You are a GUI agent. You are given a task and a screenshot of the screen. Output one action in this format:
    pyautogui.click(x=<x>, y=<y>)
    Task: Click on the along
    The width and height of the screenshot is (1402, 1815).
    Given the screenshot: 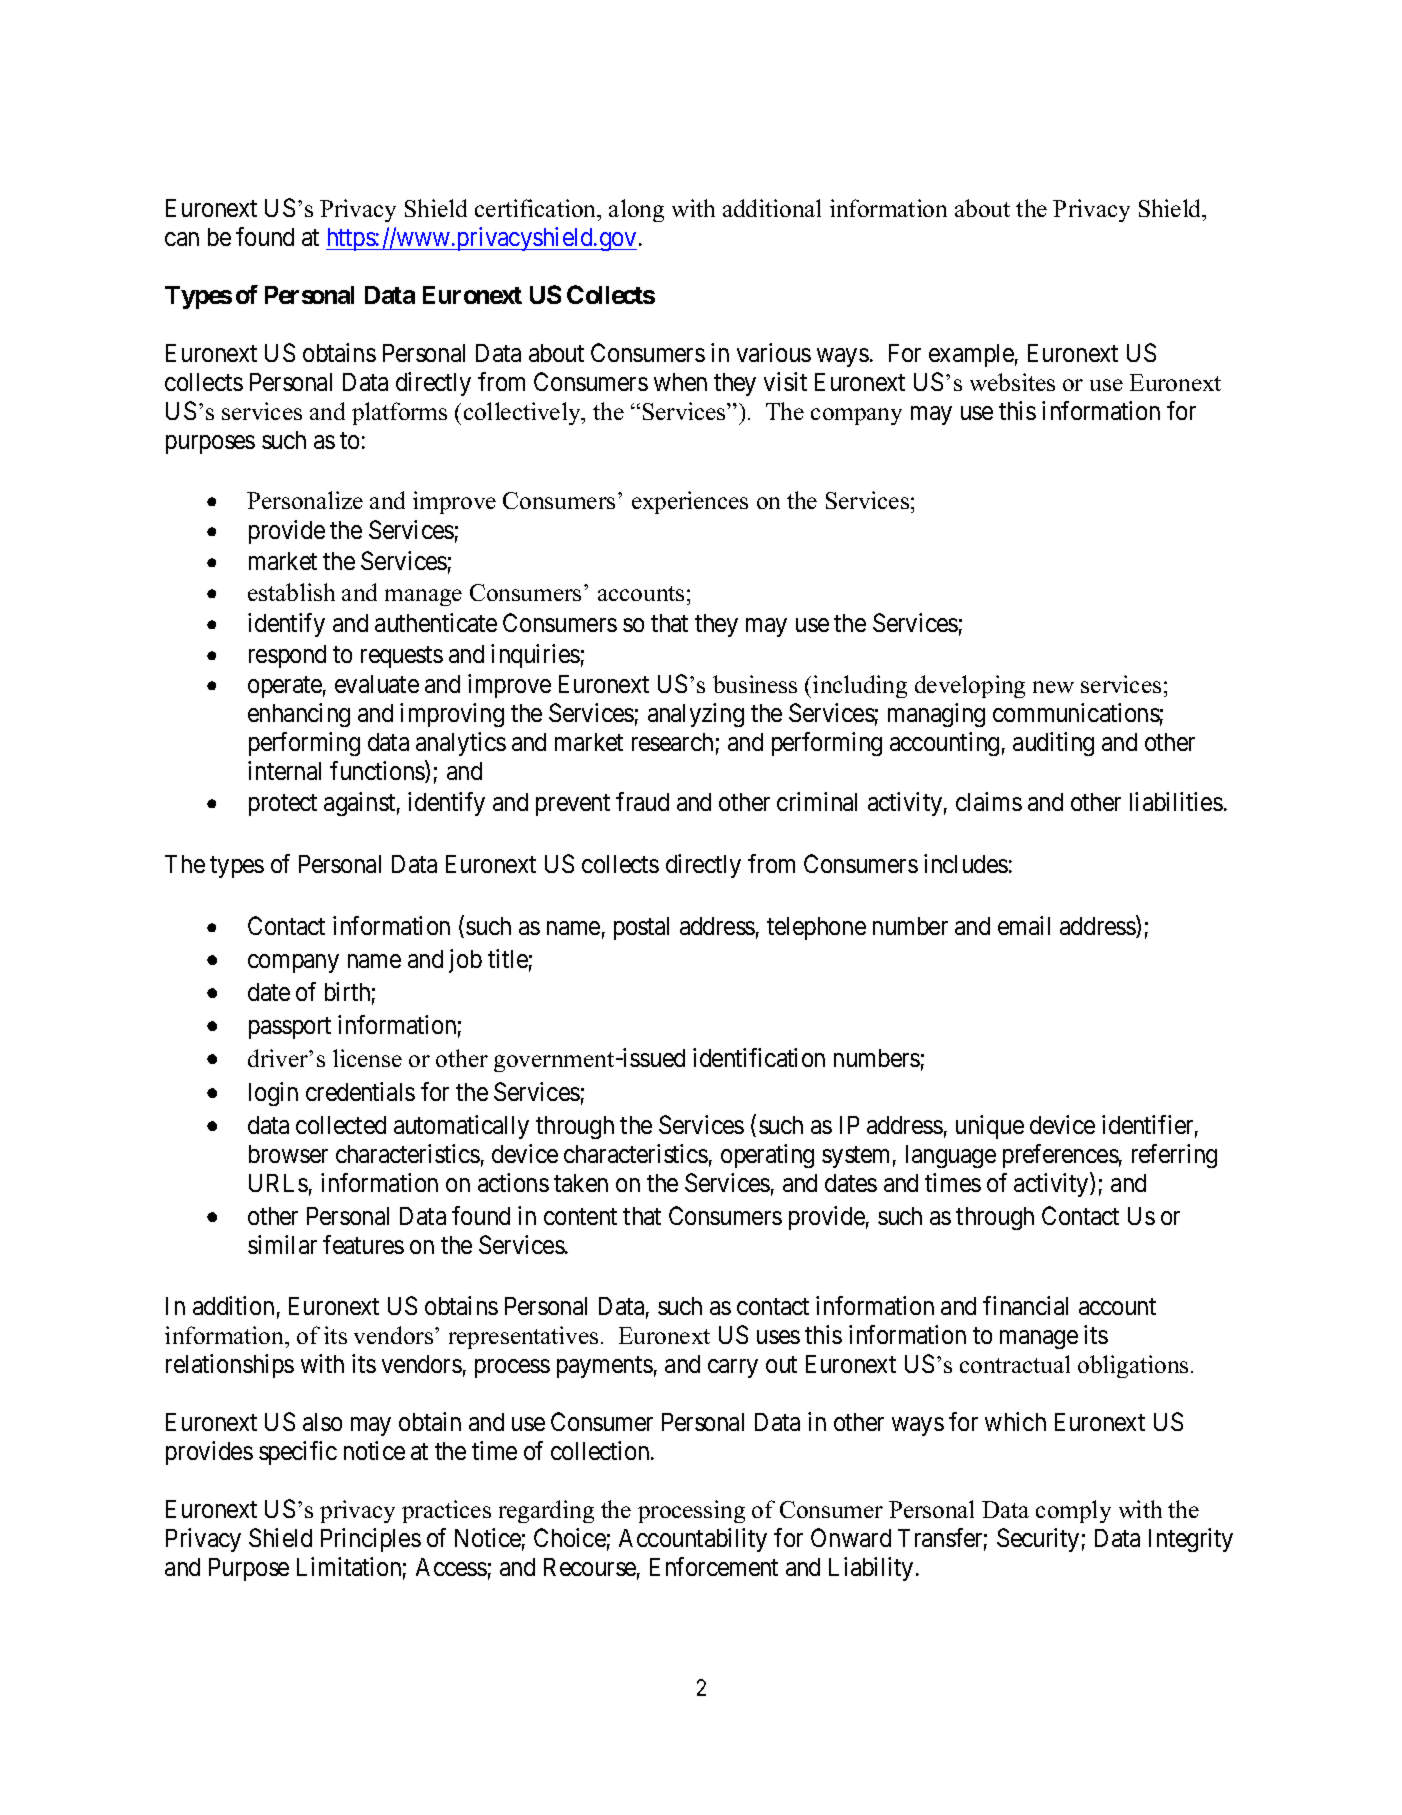 What is the action you would take?
    pyautogui.click(x=636, y=210)
